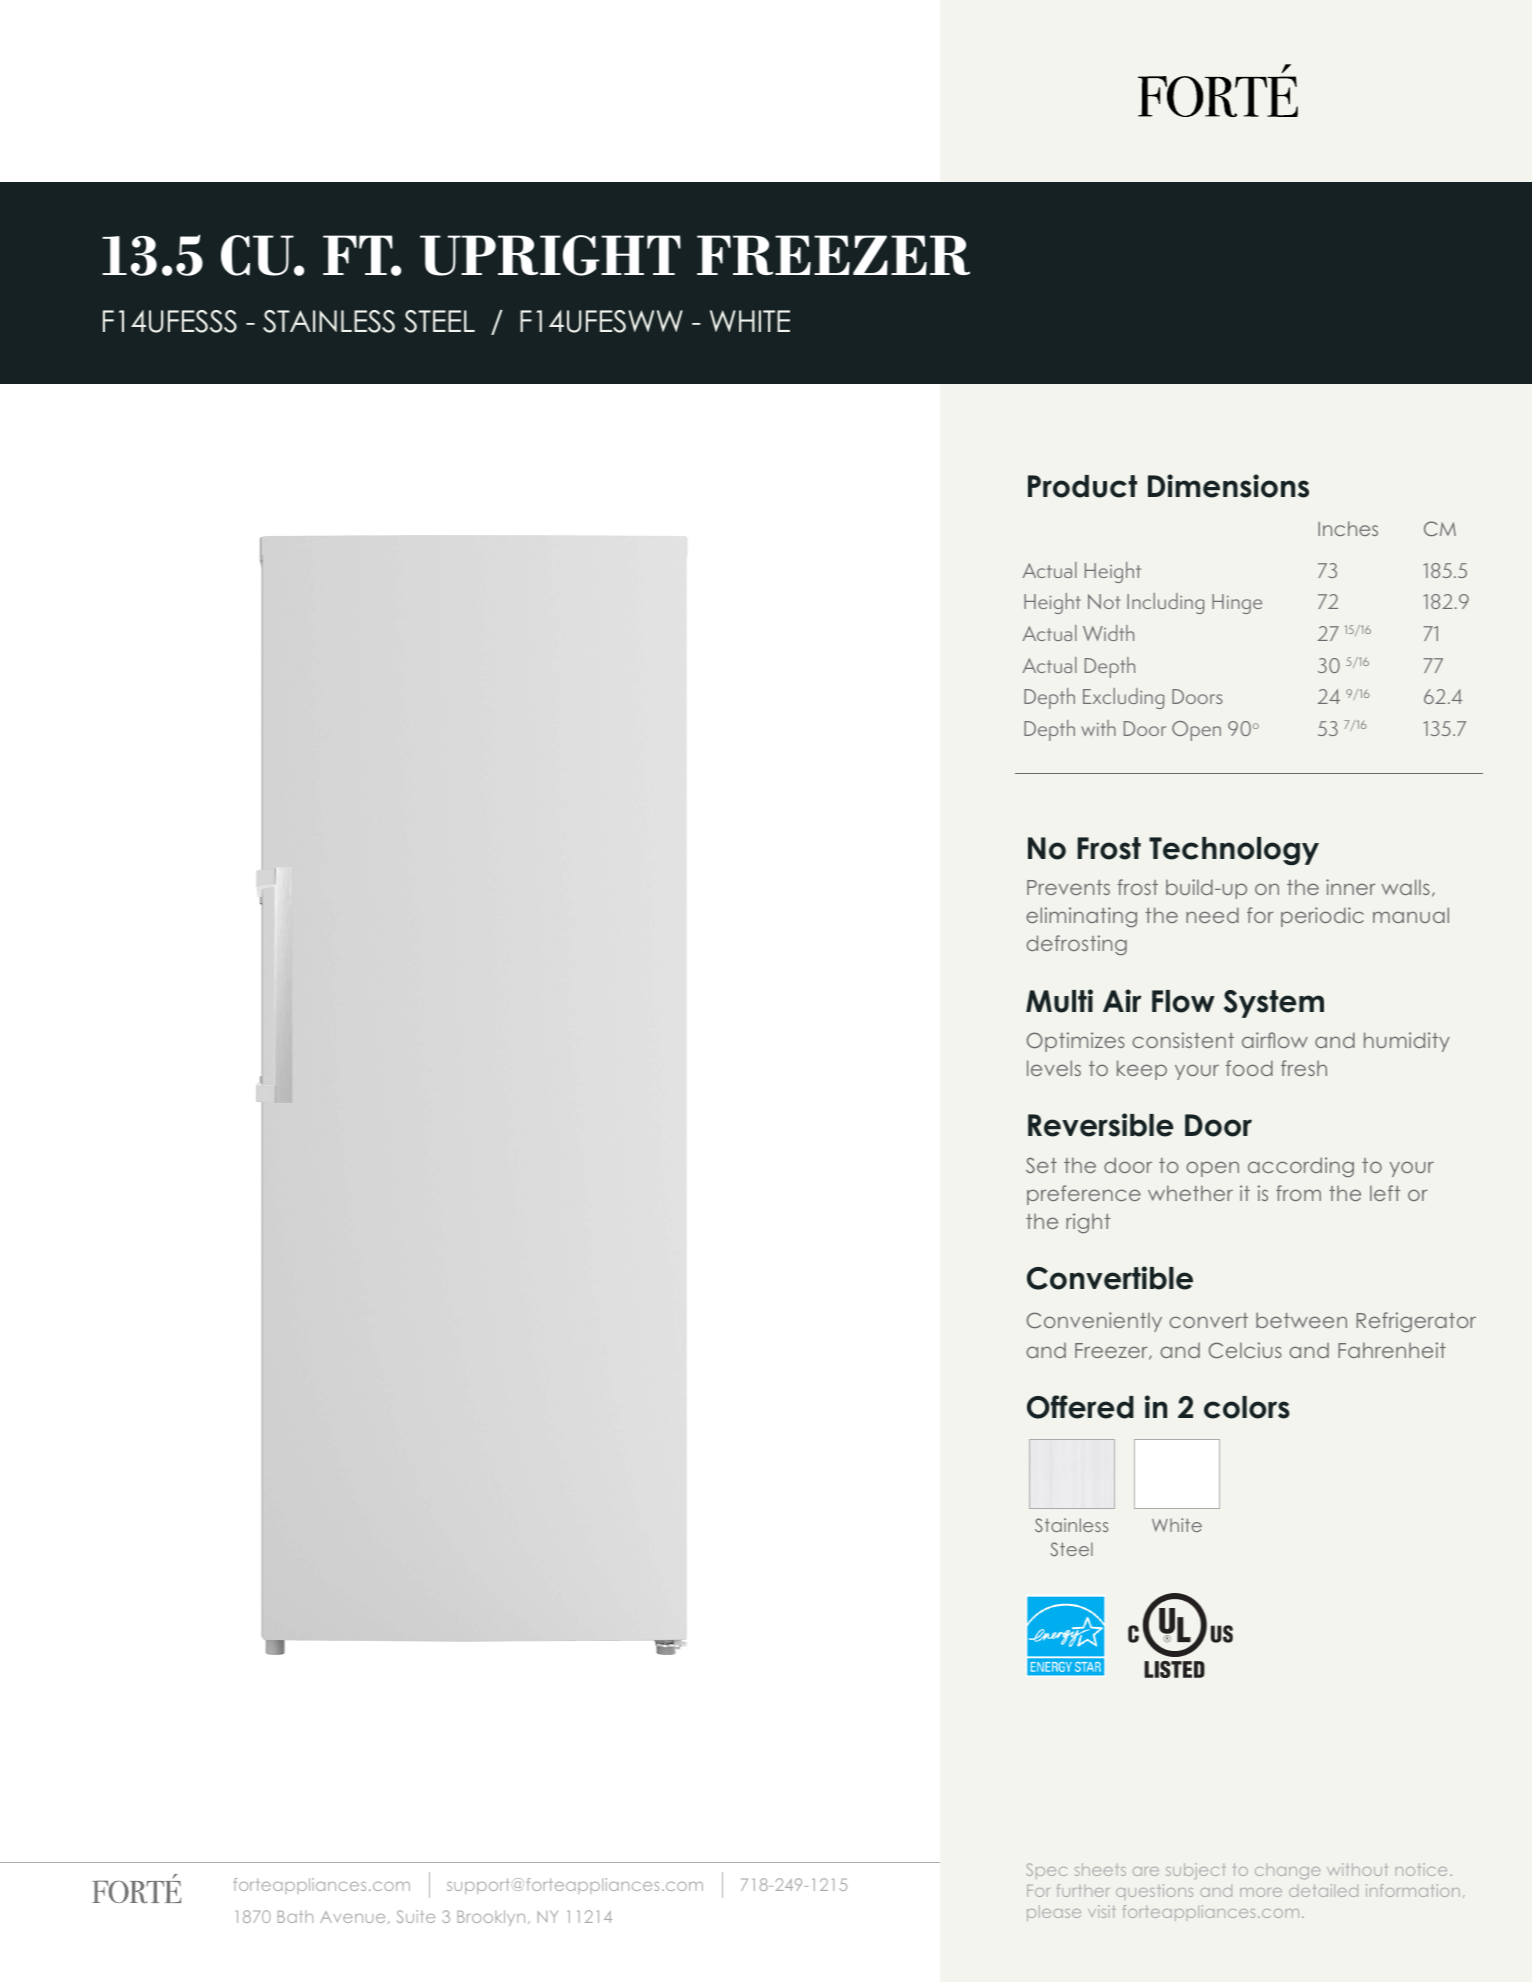 Image resolution: width=1532 pixels, height=1982 pixels. What do you see at coordinates (1046, 1871) in the screenshot?
I see `Spec` at bounding box center [1046, 1871].
